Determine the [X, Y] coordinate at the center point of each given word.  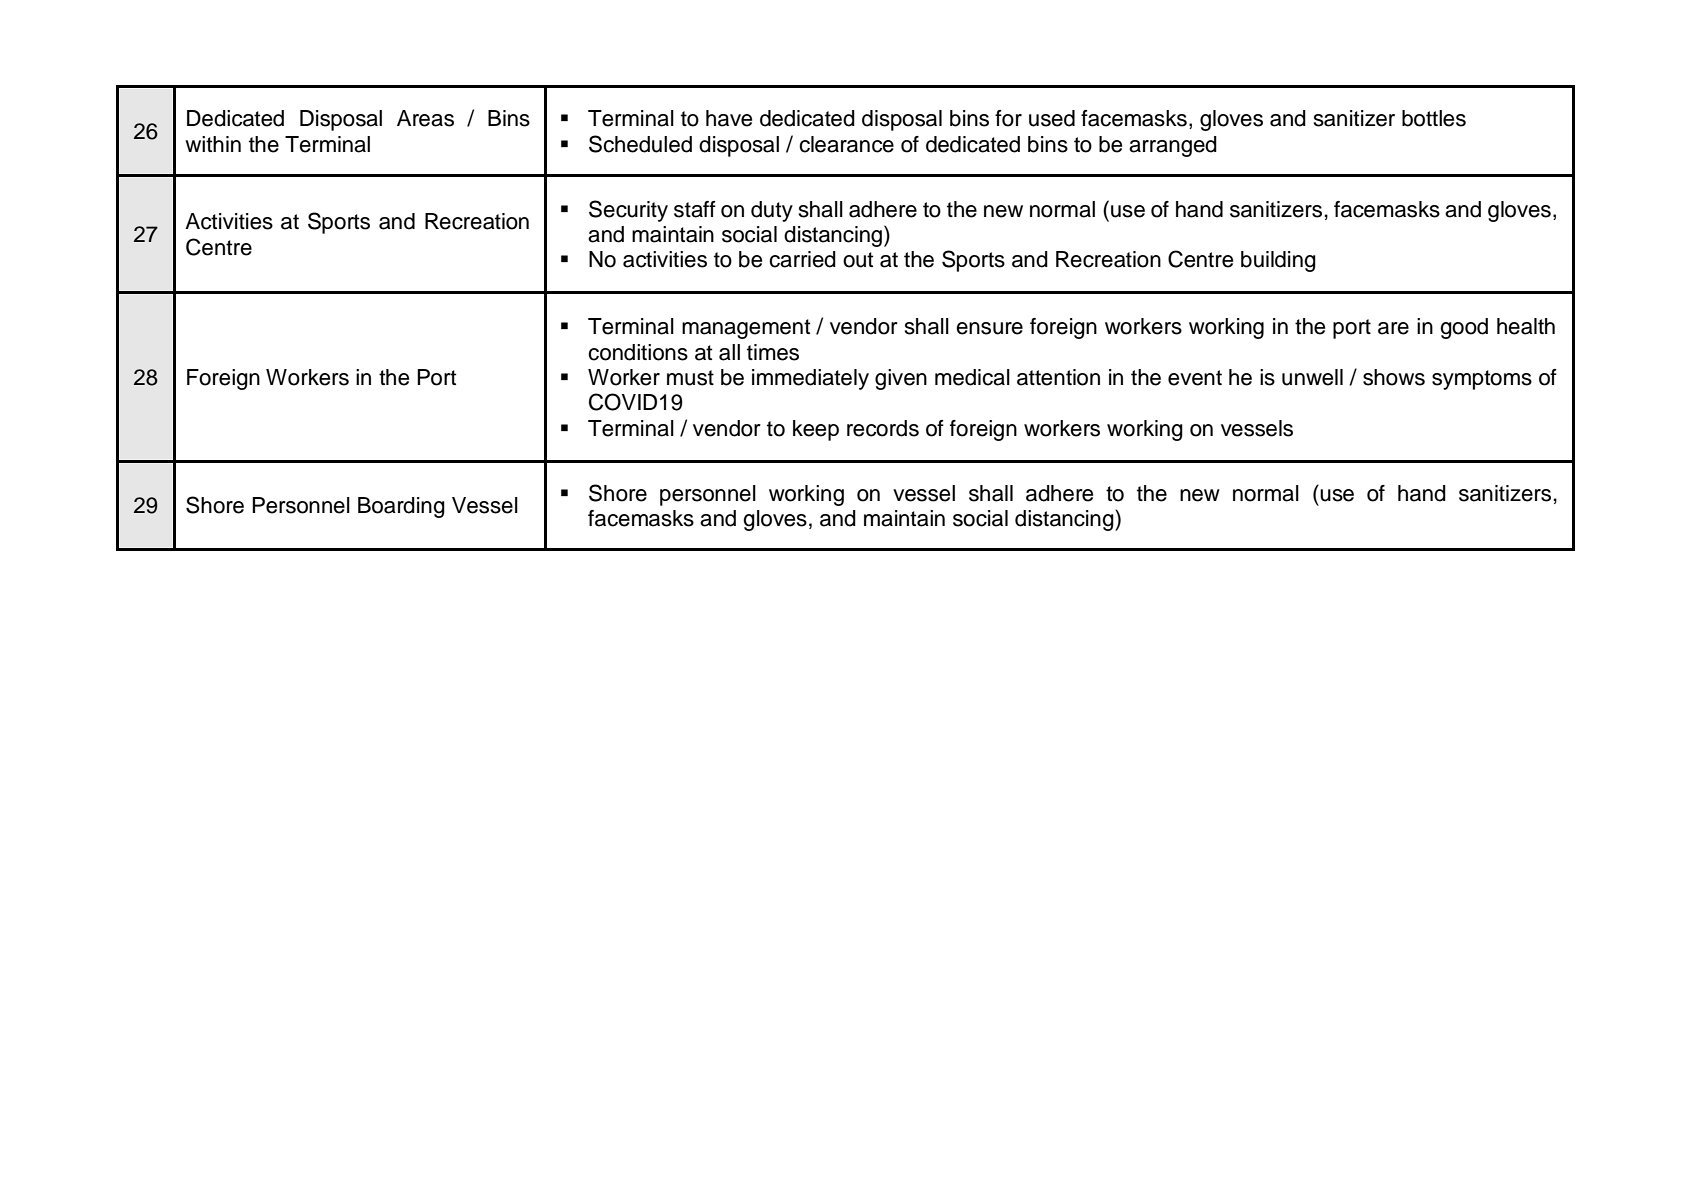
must [690, 378]
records [883, 428]
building [1278, 261]
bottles [1434, 118]
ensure [989, 328]
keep [816, 430]
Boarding [401, 507]
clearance [846, 144]
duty [772, 211]
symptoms [1482, 380]
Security [628, 211]
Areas [425, 118]
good [1464, 328]
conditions [638, 352]
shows [1394, 377]
